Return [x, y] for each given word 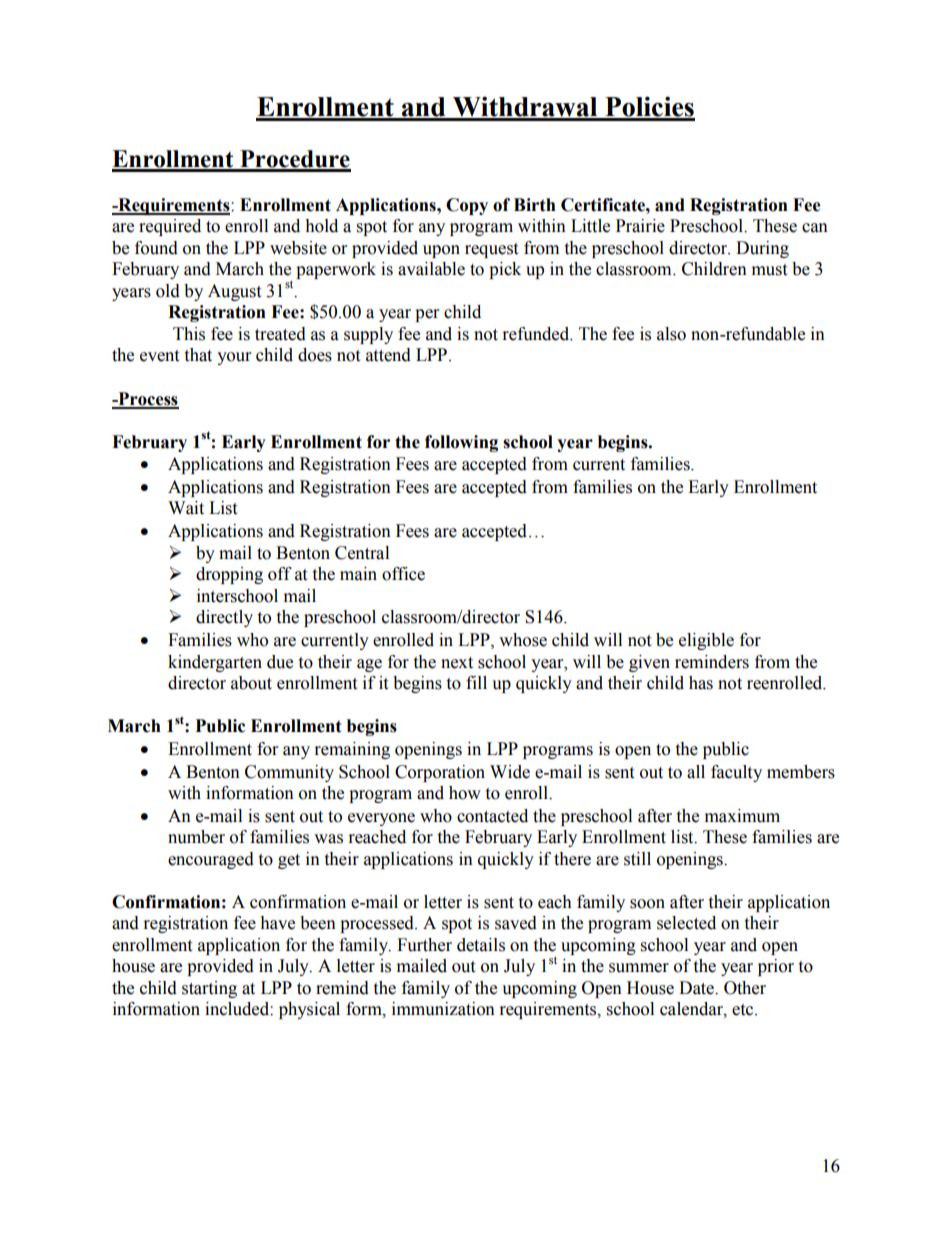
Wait [186, 508]
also [671, 334]
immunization [443, 1009]
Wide [510, 772]
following [461, 443]
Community [289, 773]
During [762, 249]
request [491, 250]
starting [209, 989]
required [170, 227]
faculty [736, 773]
